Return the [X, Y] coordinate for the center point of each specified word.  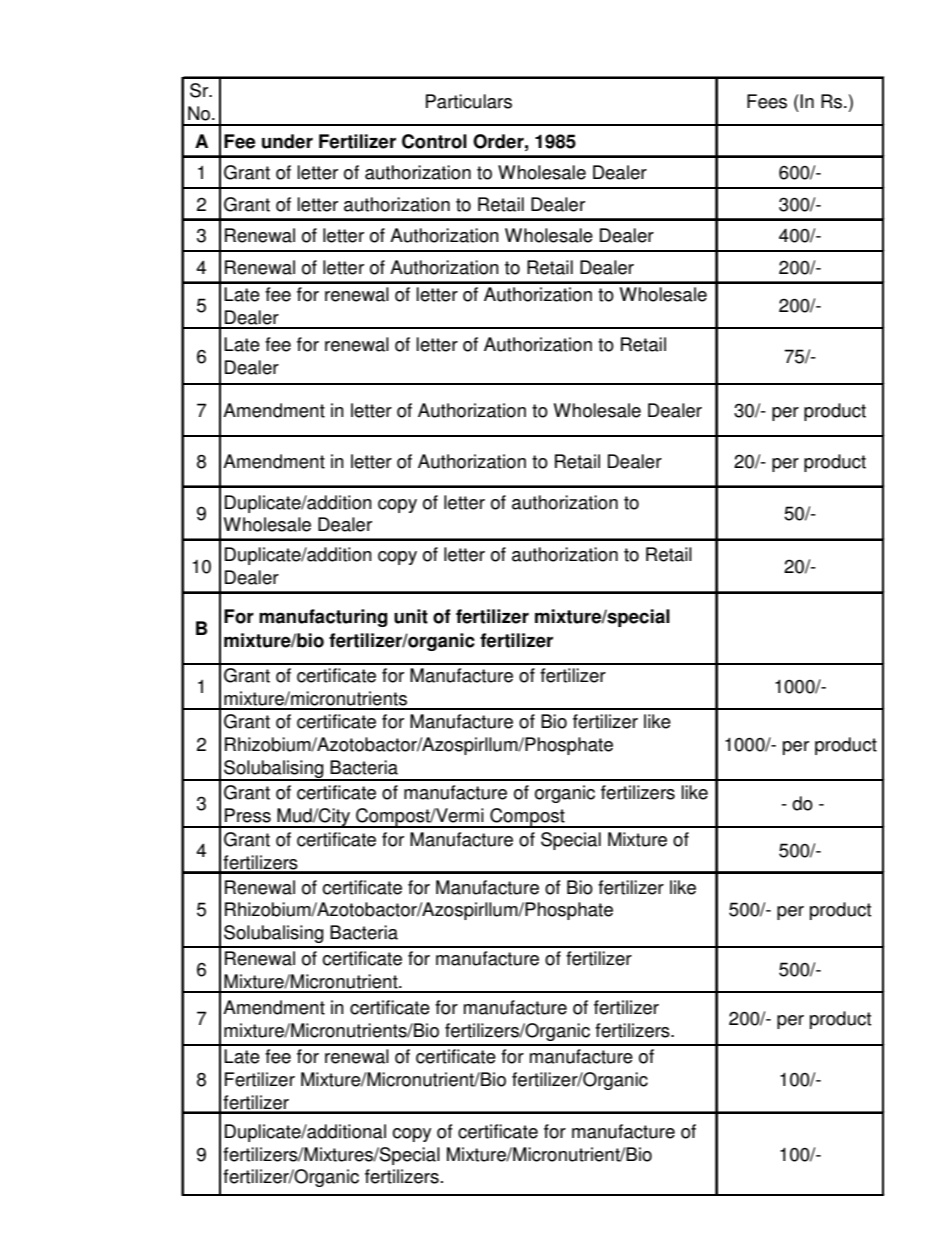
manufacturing [323, 618]
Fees [767, 101]
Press [248, 815]
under [287, 141]
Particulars [469, 101]
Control [434, 141]
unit [411, 616]
